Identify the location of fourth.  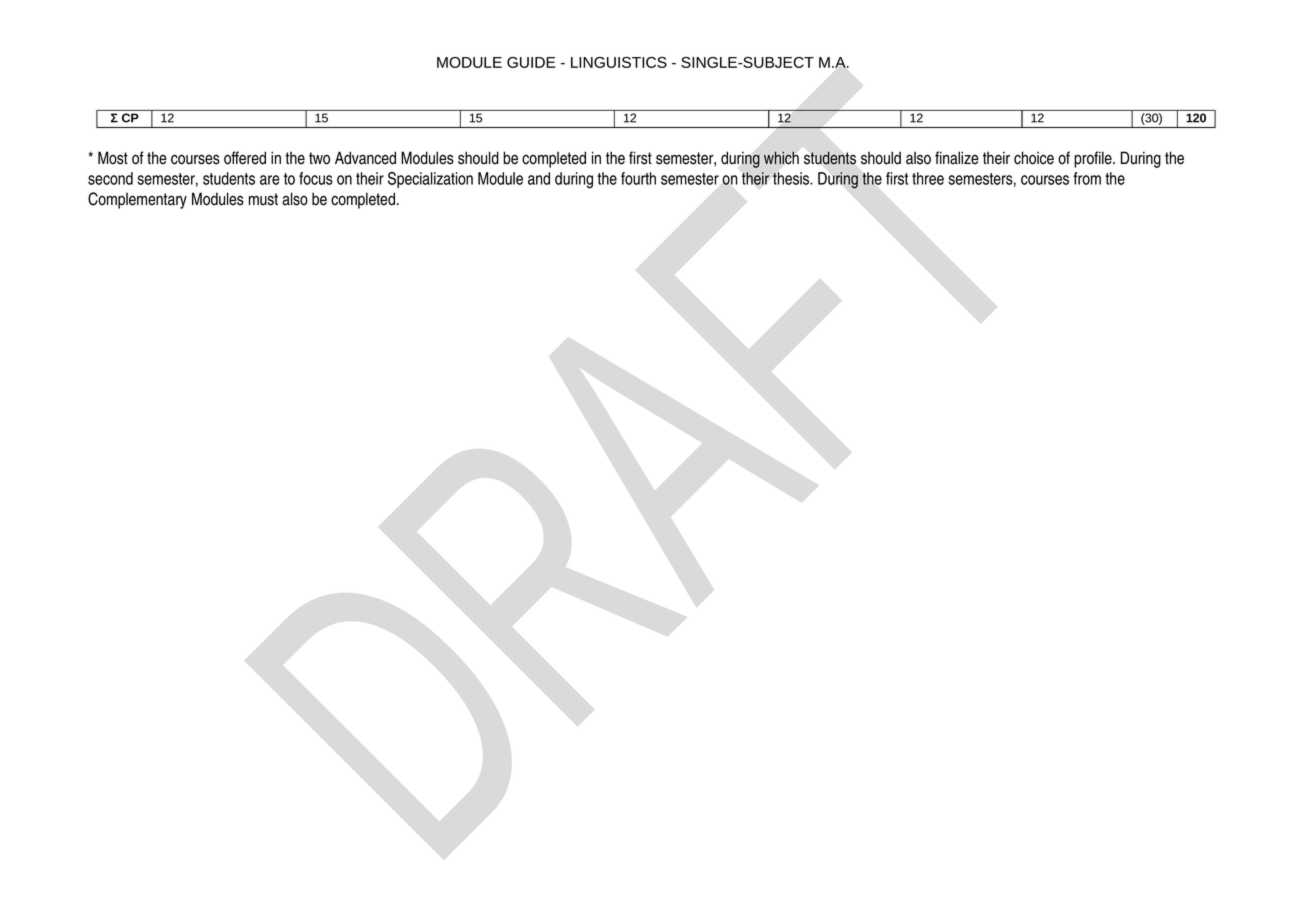
(638, 178).
